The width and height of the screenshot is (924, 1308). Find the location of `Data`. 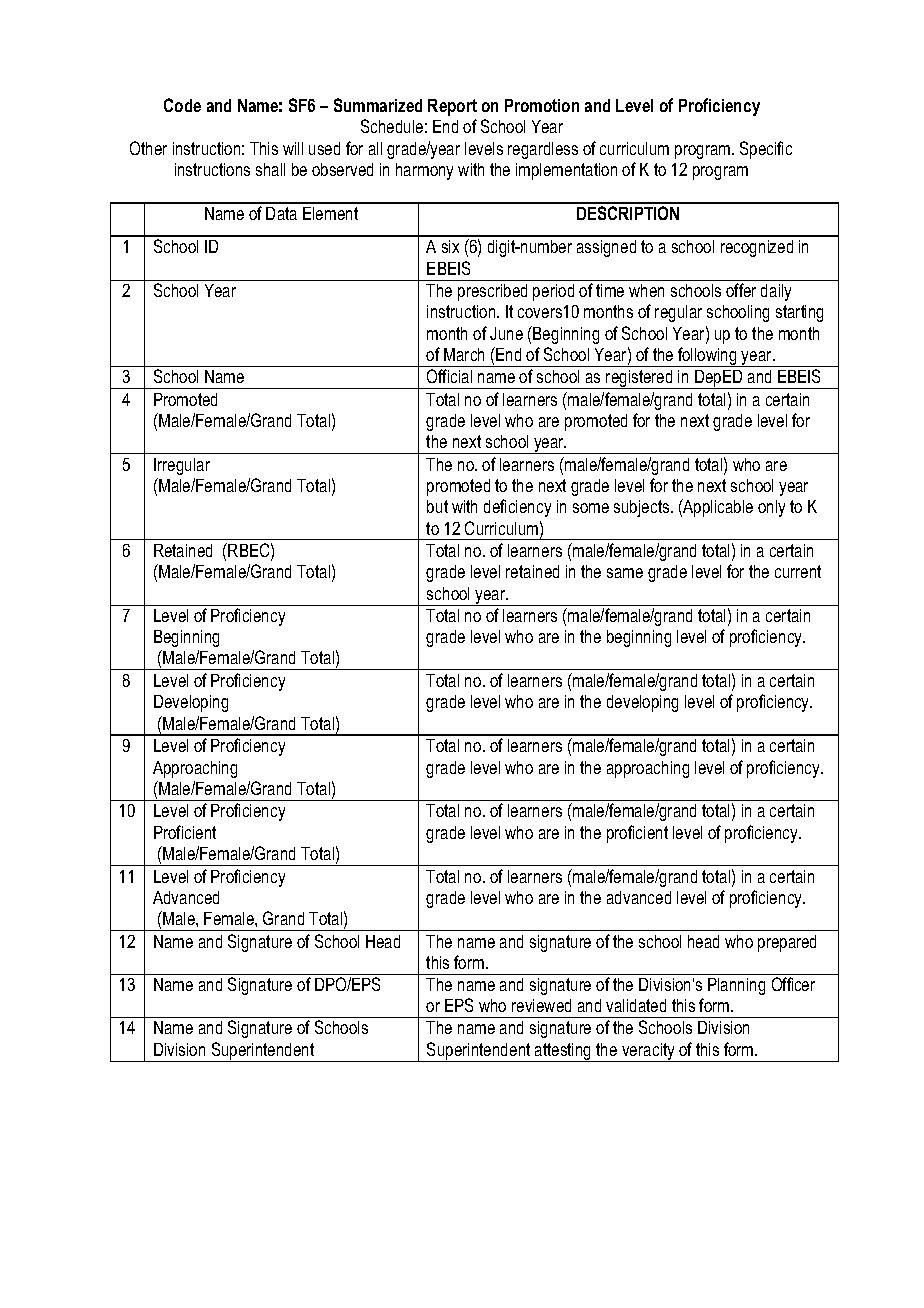

Data is located at coordinates (281, 213).
